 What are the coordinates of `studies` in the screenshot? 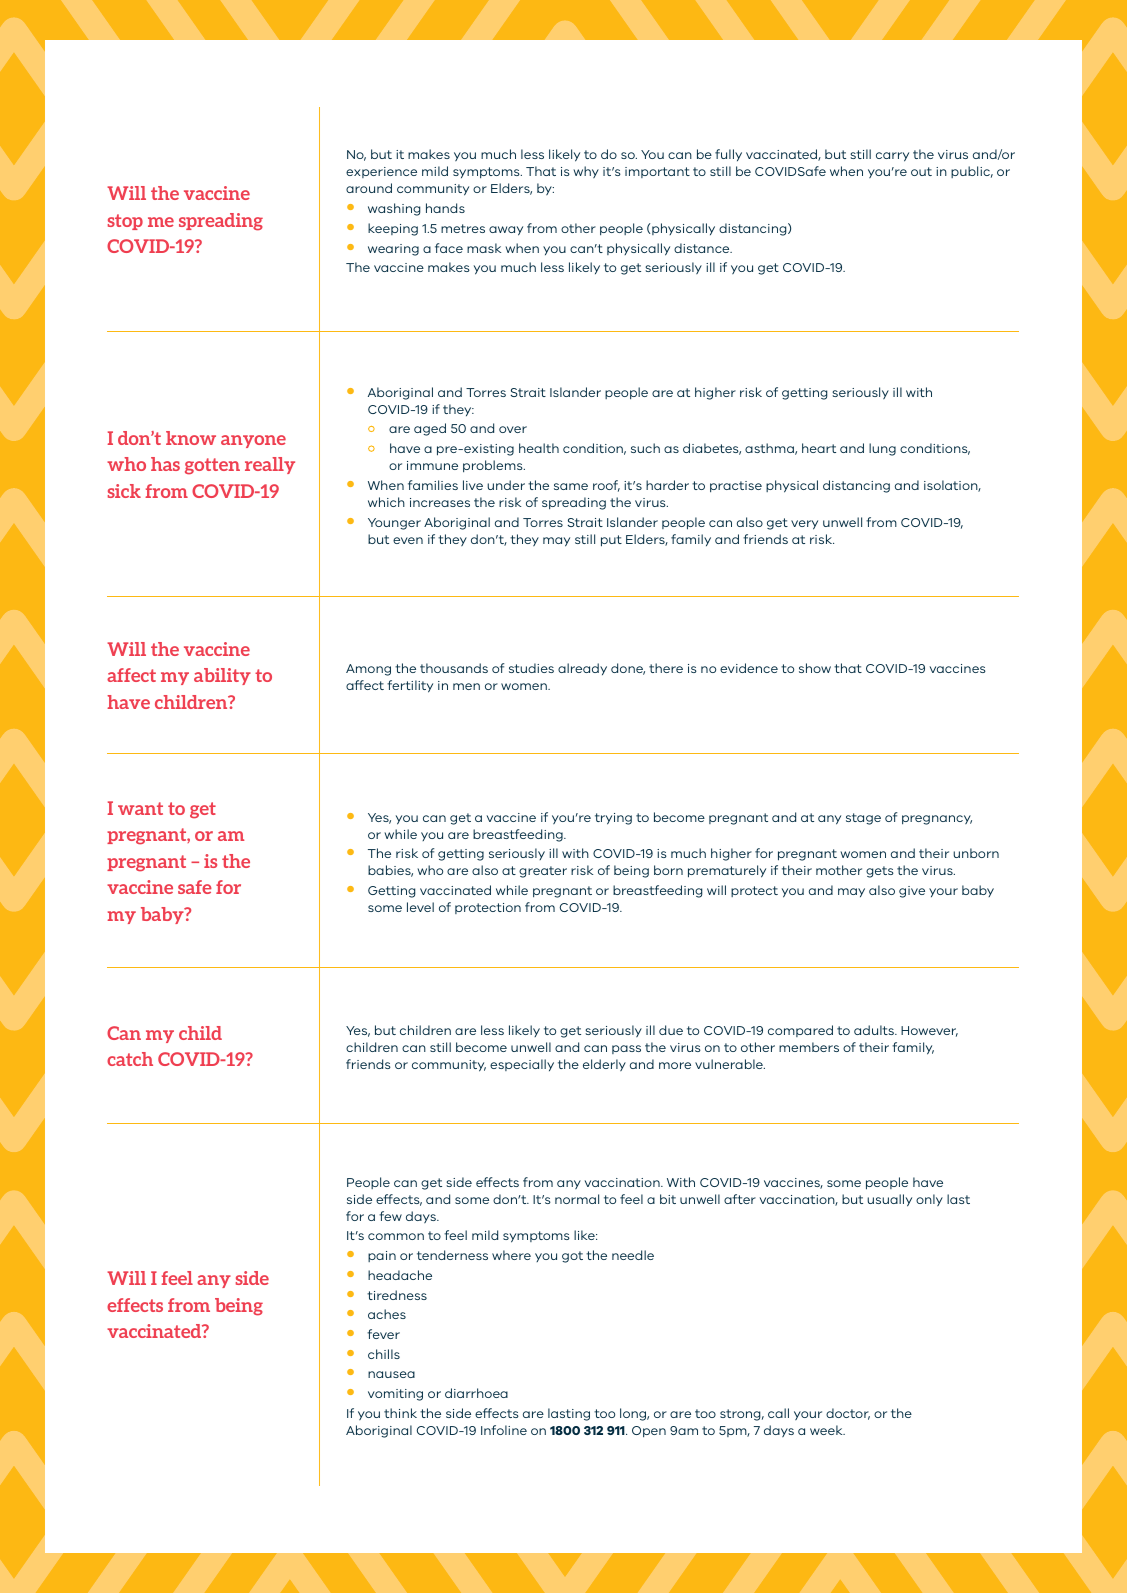 It's located at (531, 668).
